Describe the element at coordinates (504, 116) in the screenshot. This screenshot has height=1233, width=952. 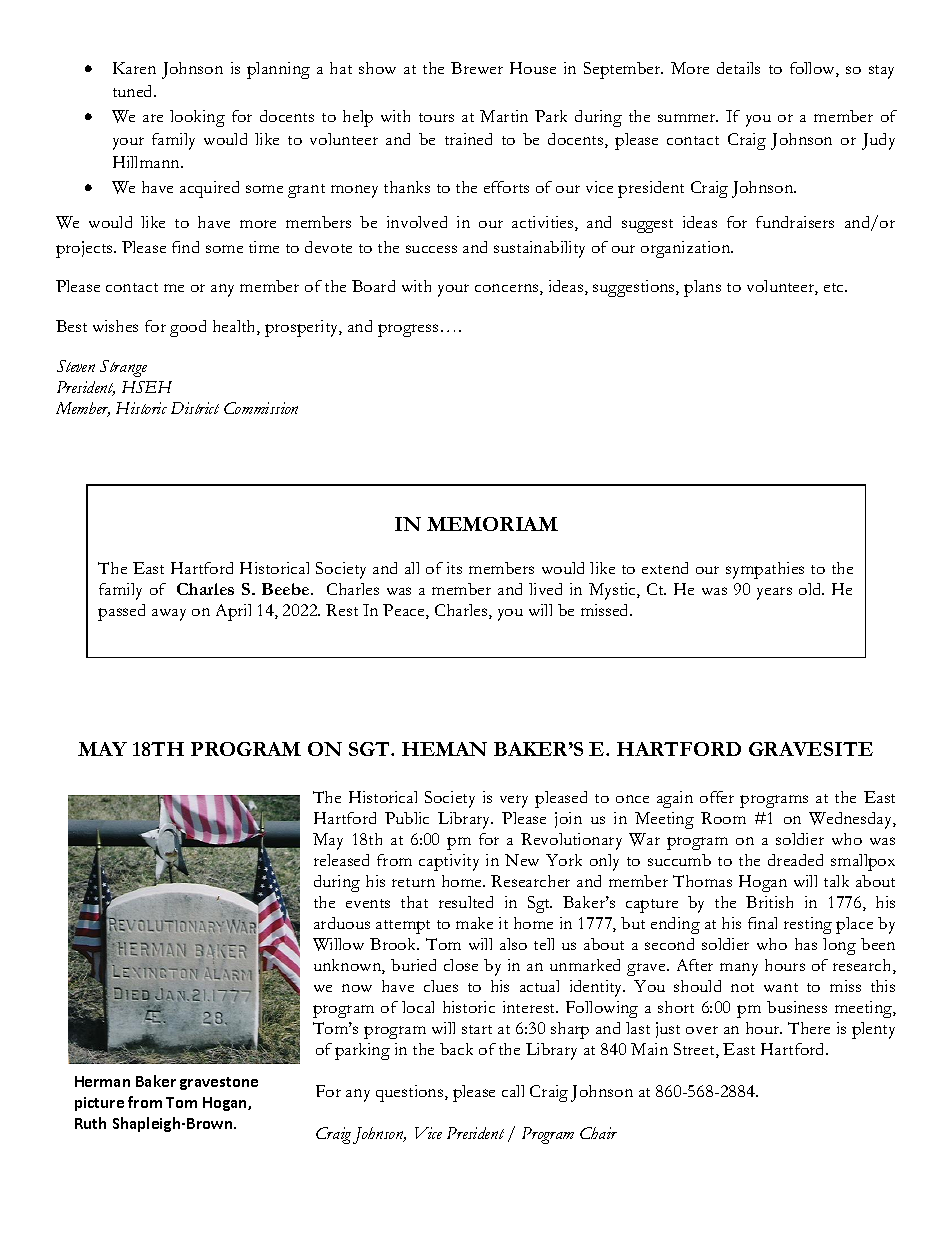
I see `Martin` at that location.
